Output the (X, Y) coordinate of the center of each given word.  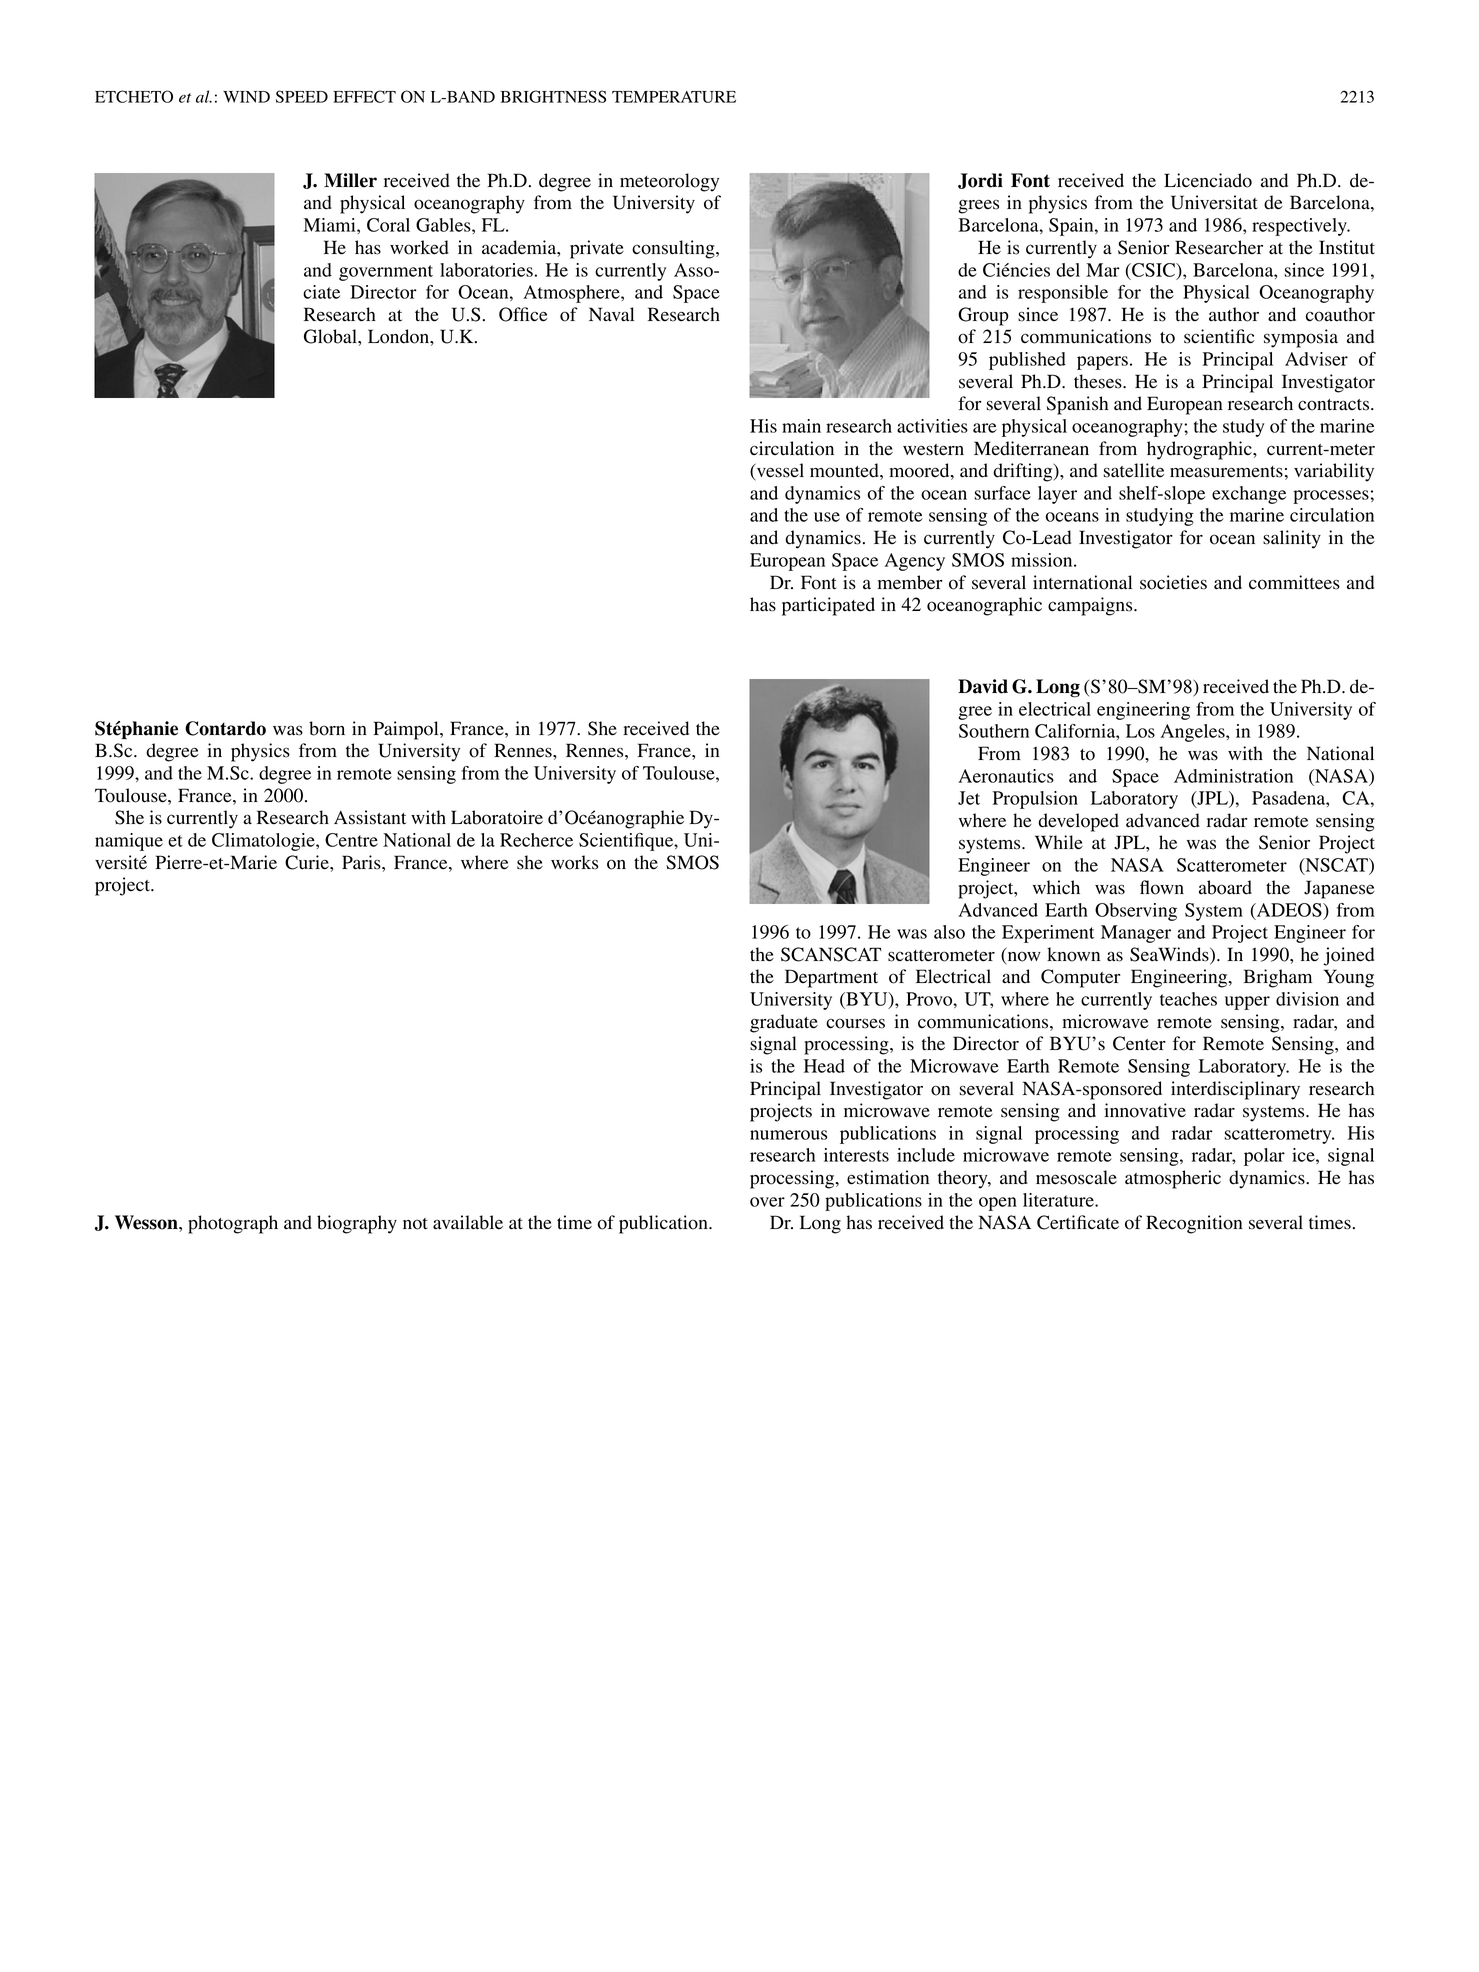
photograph (233, 1224)
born (327, 728)
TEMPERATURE (674, 97)
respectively (1300, 227)
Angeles (1194, 733)
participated (828, 606)
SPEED (302, 96)
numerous (788, 1135)
